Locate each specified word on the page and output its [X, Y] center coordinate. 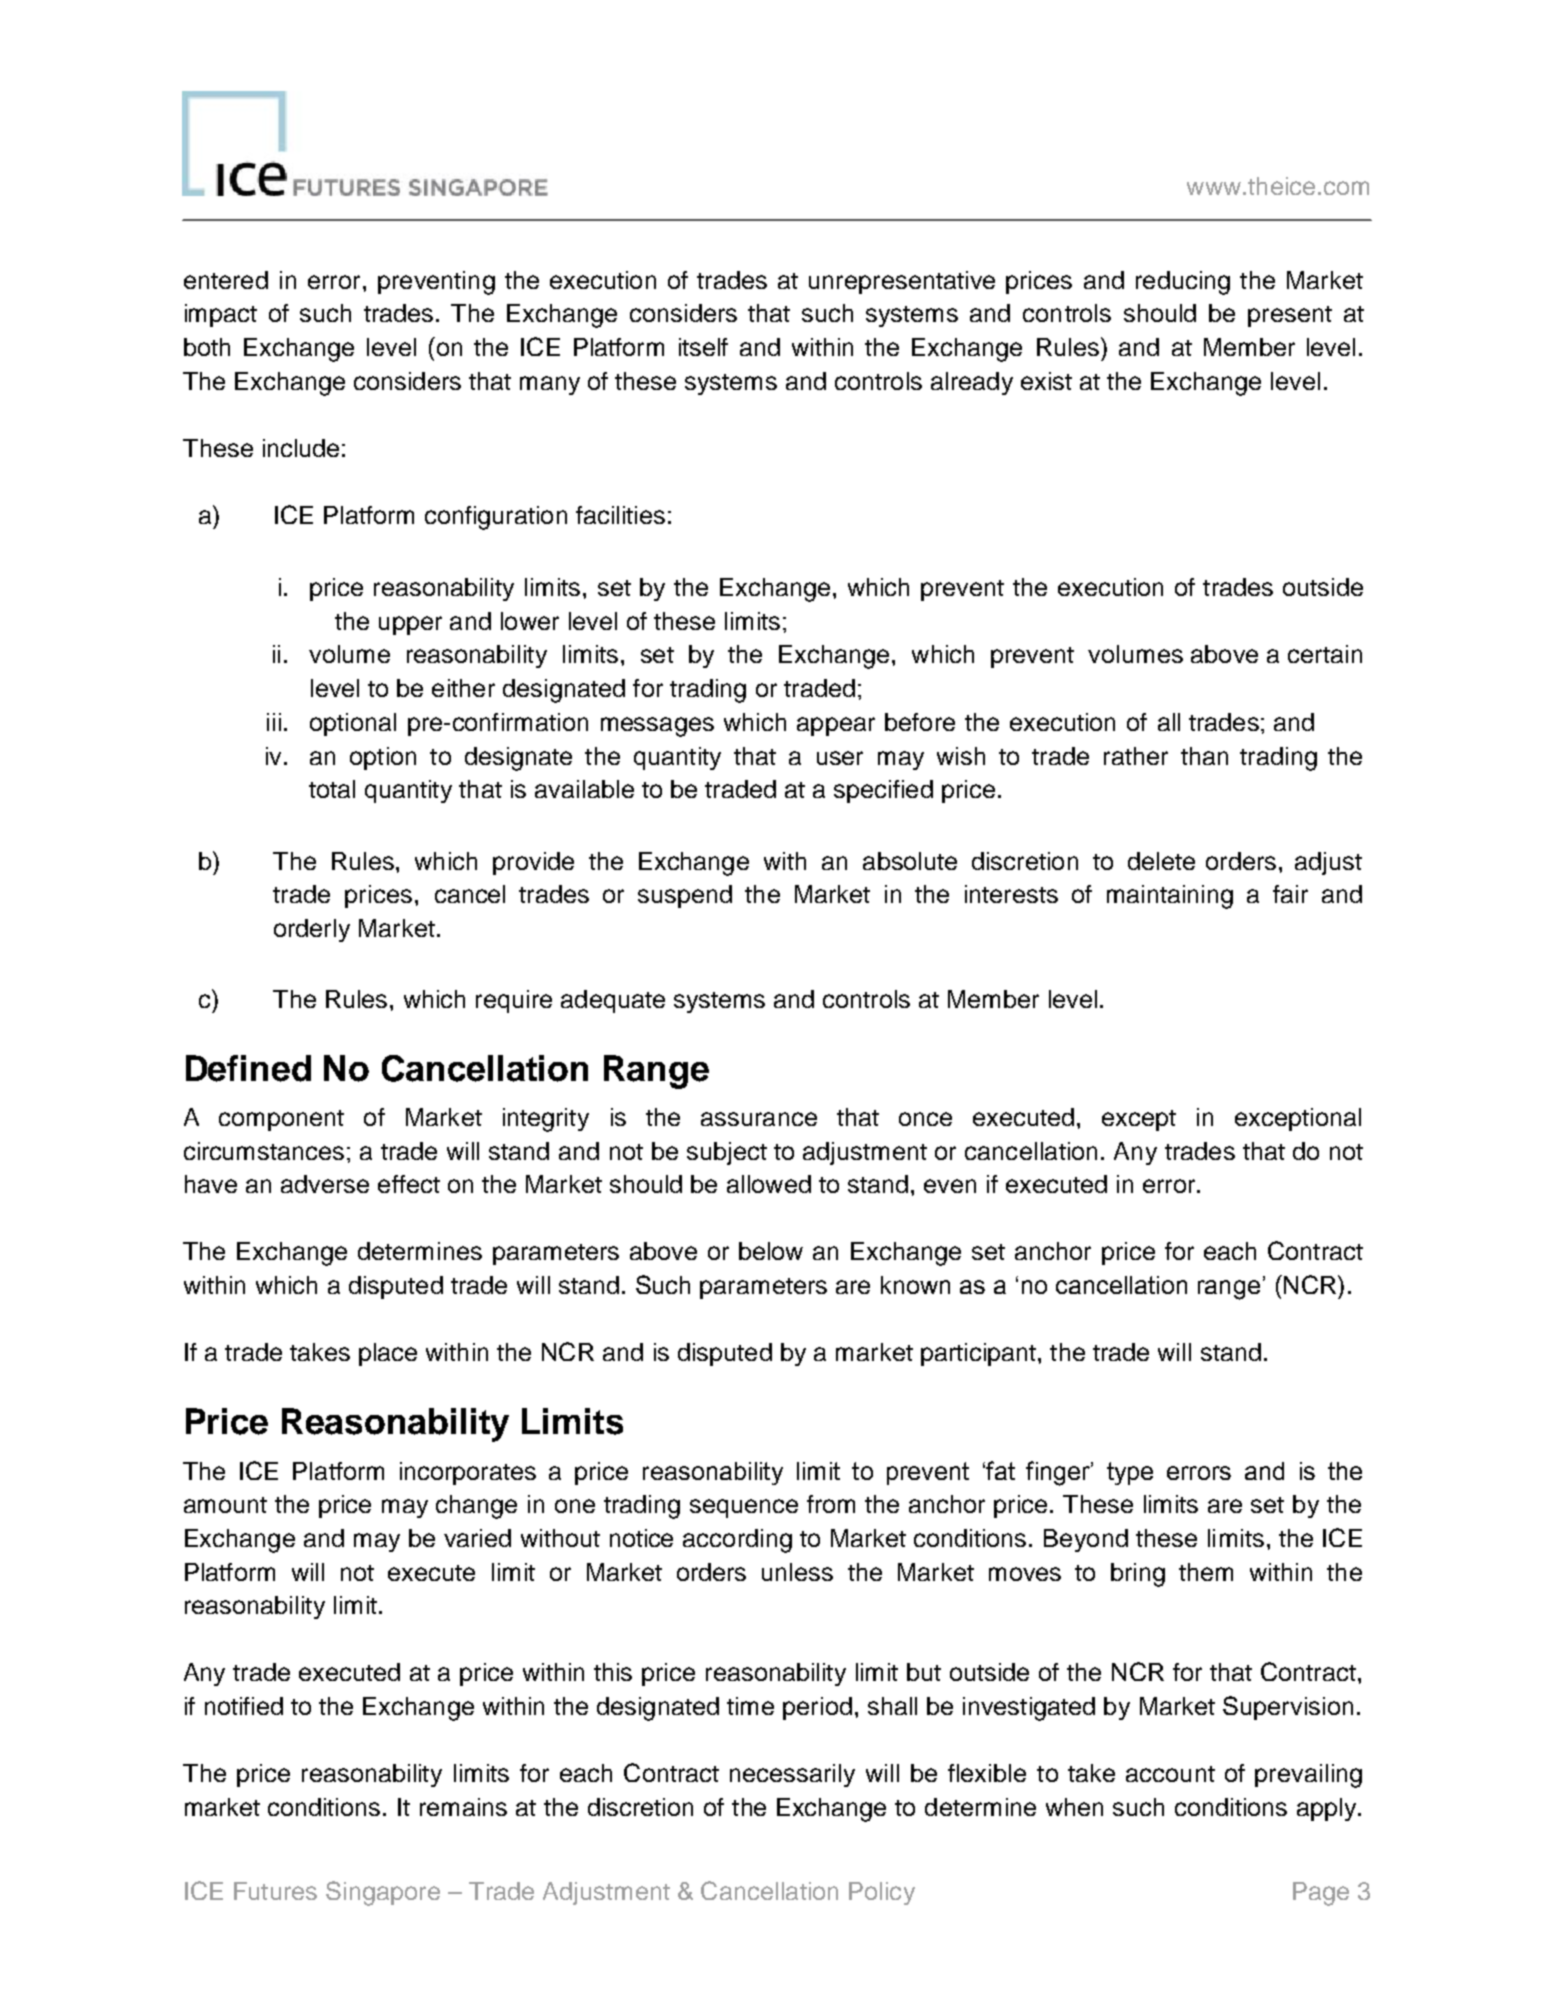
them [1206, 1572]
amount [225, 1505]
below [771, 1251]
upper [410, 625]
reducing [1183, 283]
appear [836, 726]
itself [703, 347]
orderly [312, 930]
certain [1325, 654]
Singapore [383, 1893]
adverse [325, 1184]
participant [978, 1354]
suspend [685, 896]
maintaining [1170, 897]
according [737, 1541]
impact [221, 315]
